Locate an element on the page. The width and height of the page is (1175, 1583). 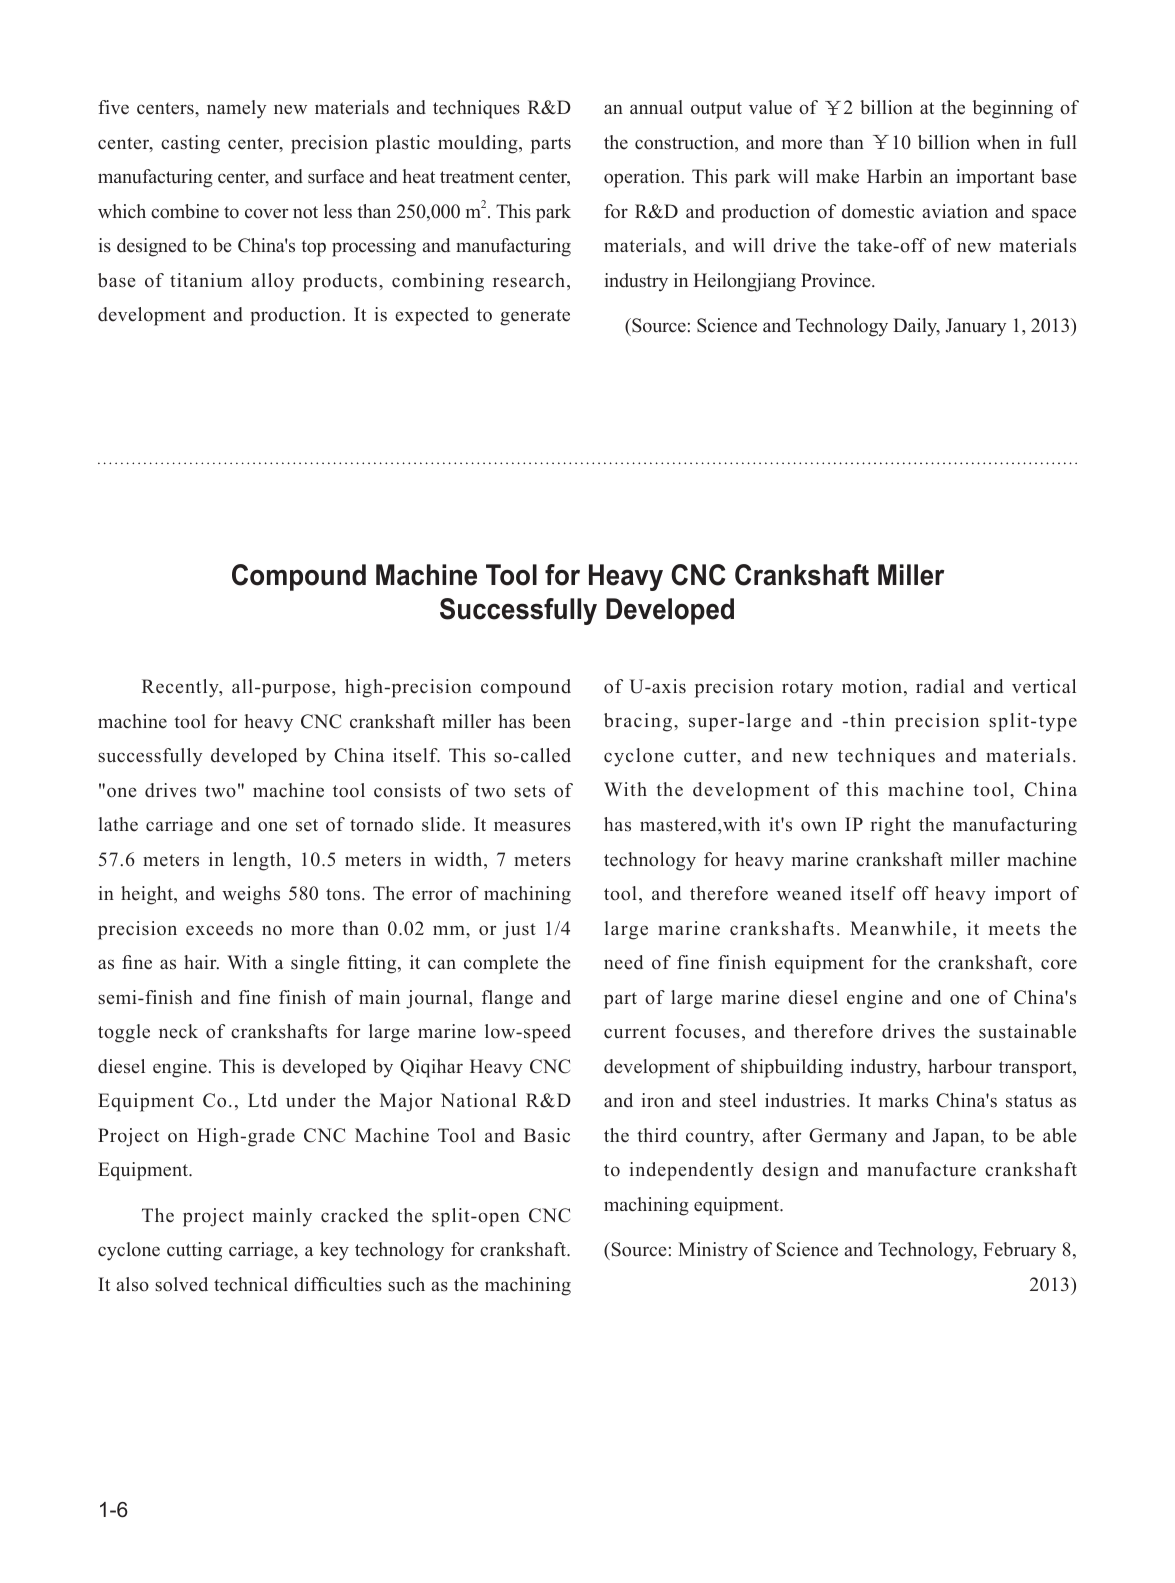
titanium is located at coordinates (206, 280).
